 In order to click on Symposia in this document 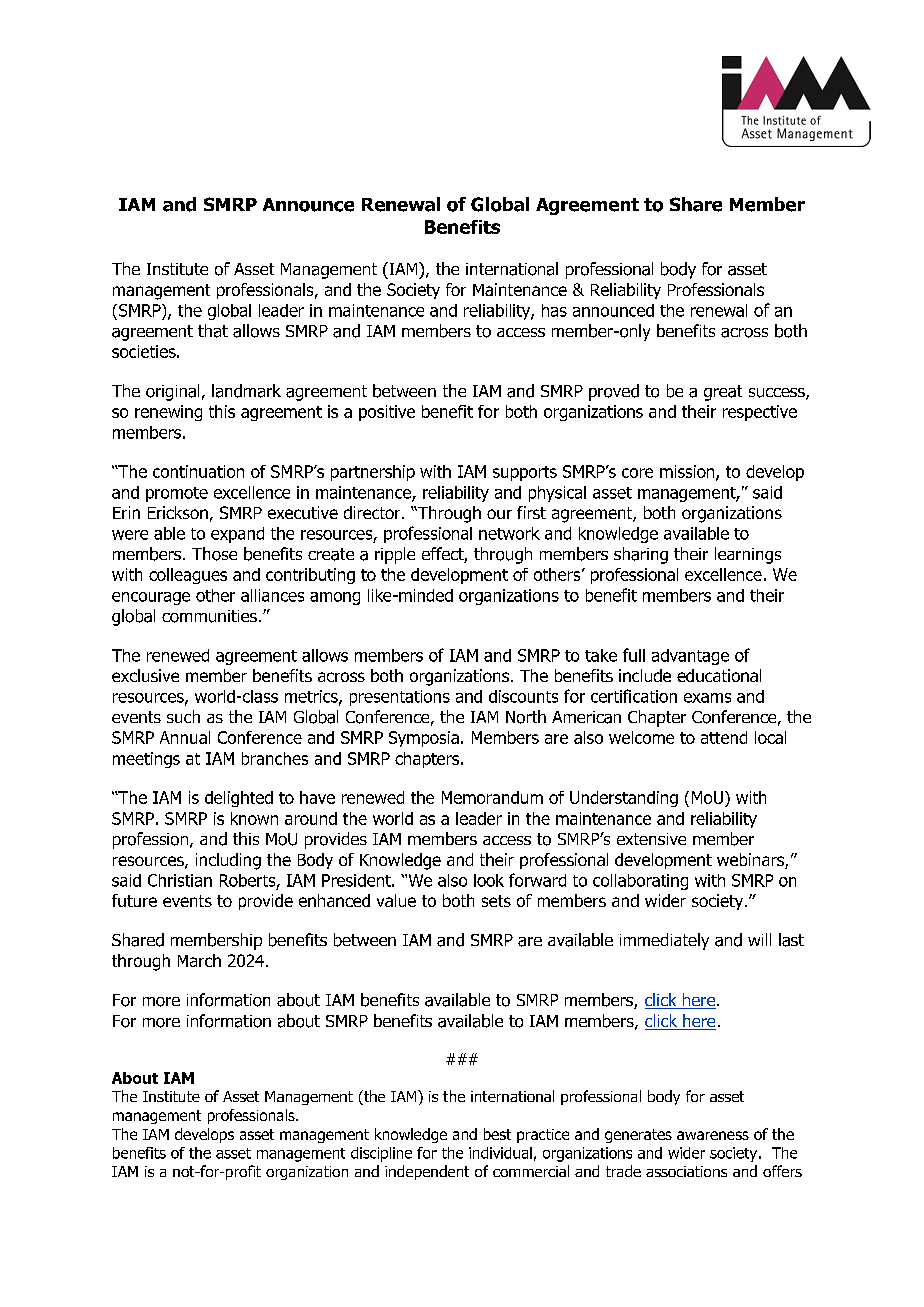, I will do `click(424, 739)`.
